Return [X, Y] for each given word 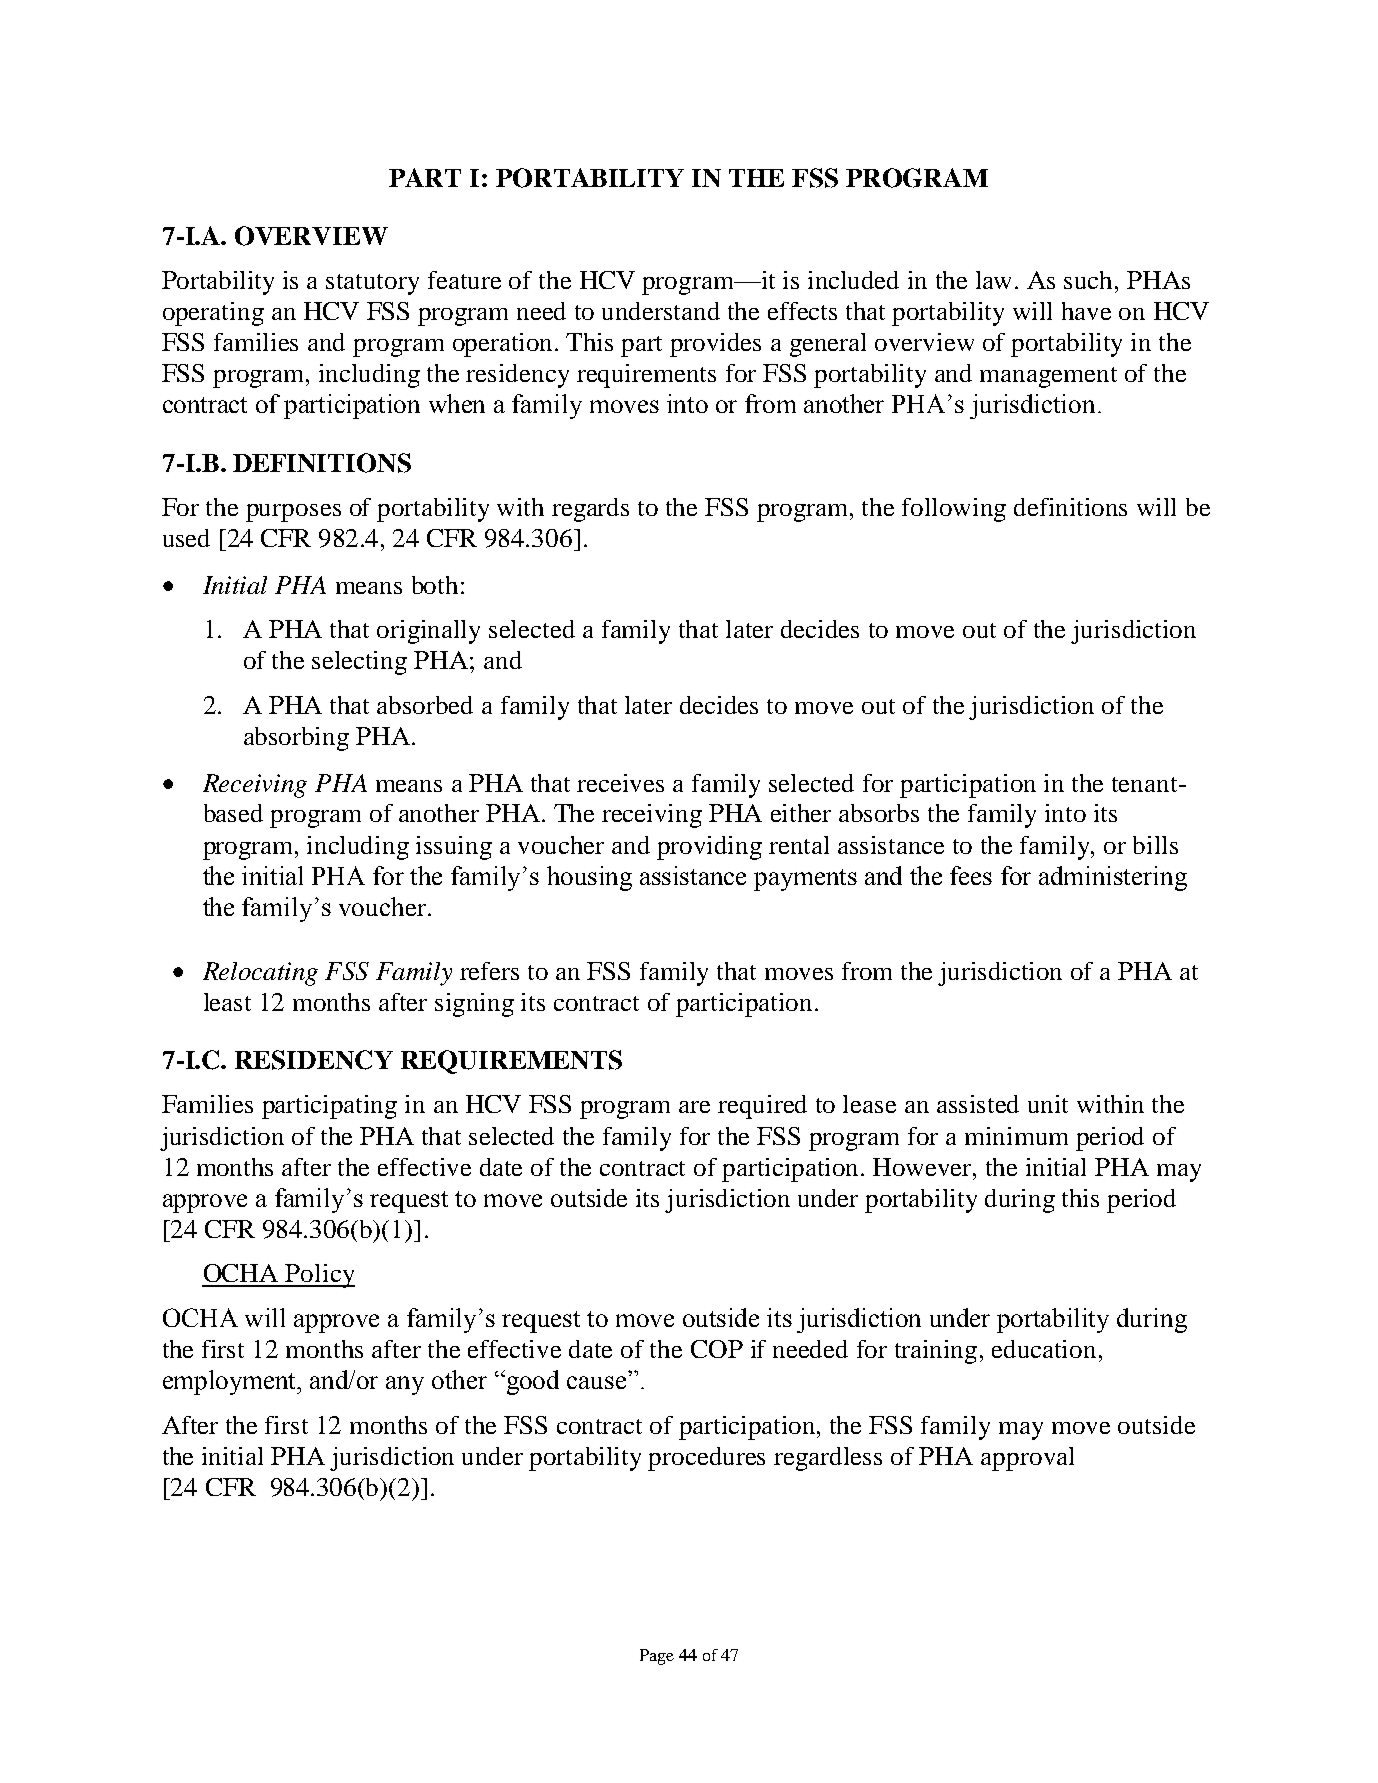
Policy [319, 1276]
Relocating [260, 974]
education [1044, 1349]
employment [231, 1382]
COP [717, 1349]
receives [620, 783]
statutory [372, 284]
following [954, 510]
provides [715, 345]
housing [589, 878]
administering [1113, 878]
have [1086, 311]
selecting [359, 663]
